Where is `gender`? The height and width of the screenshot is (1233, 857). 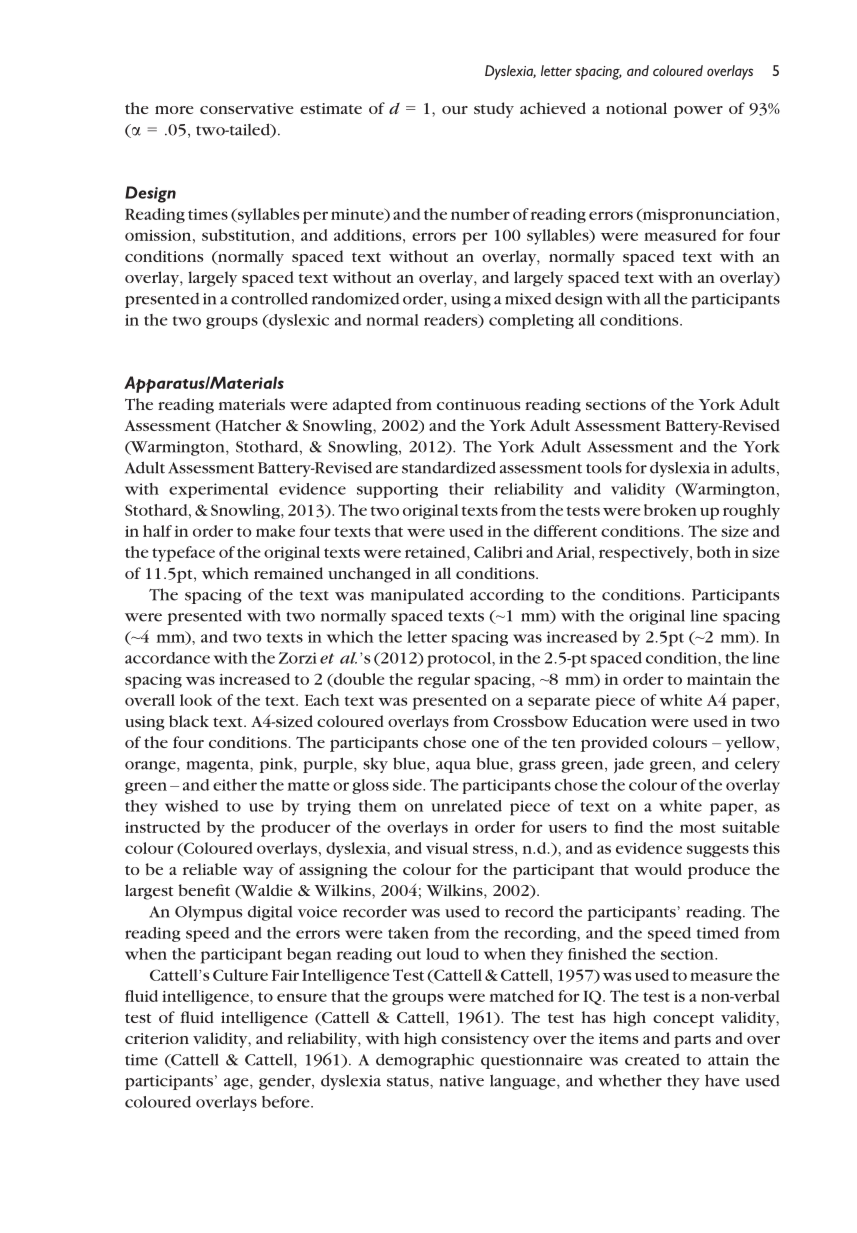
gender is located at coordinates (286, 1082).
